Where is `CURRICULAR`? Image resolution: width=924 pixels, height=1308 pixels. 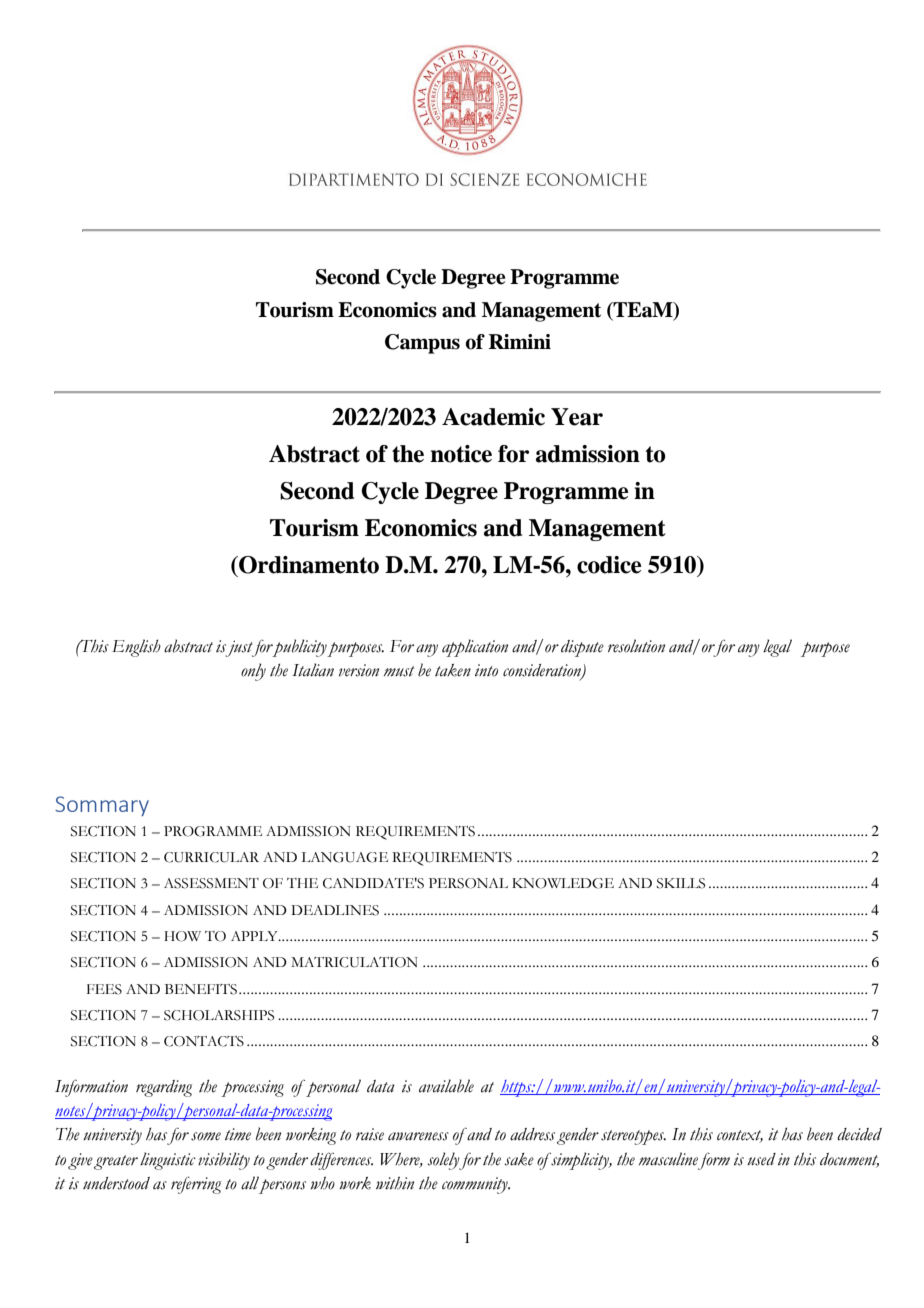 CURRICULAR is located at coordinates (211, 857).
